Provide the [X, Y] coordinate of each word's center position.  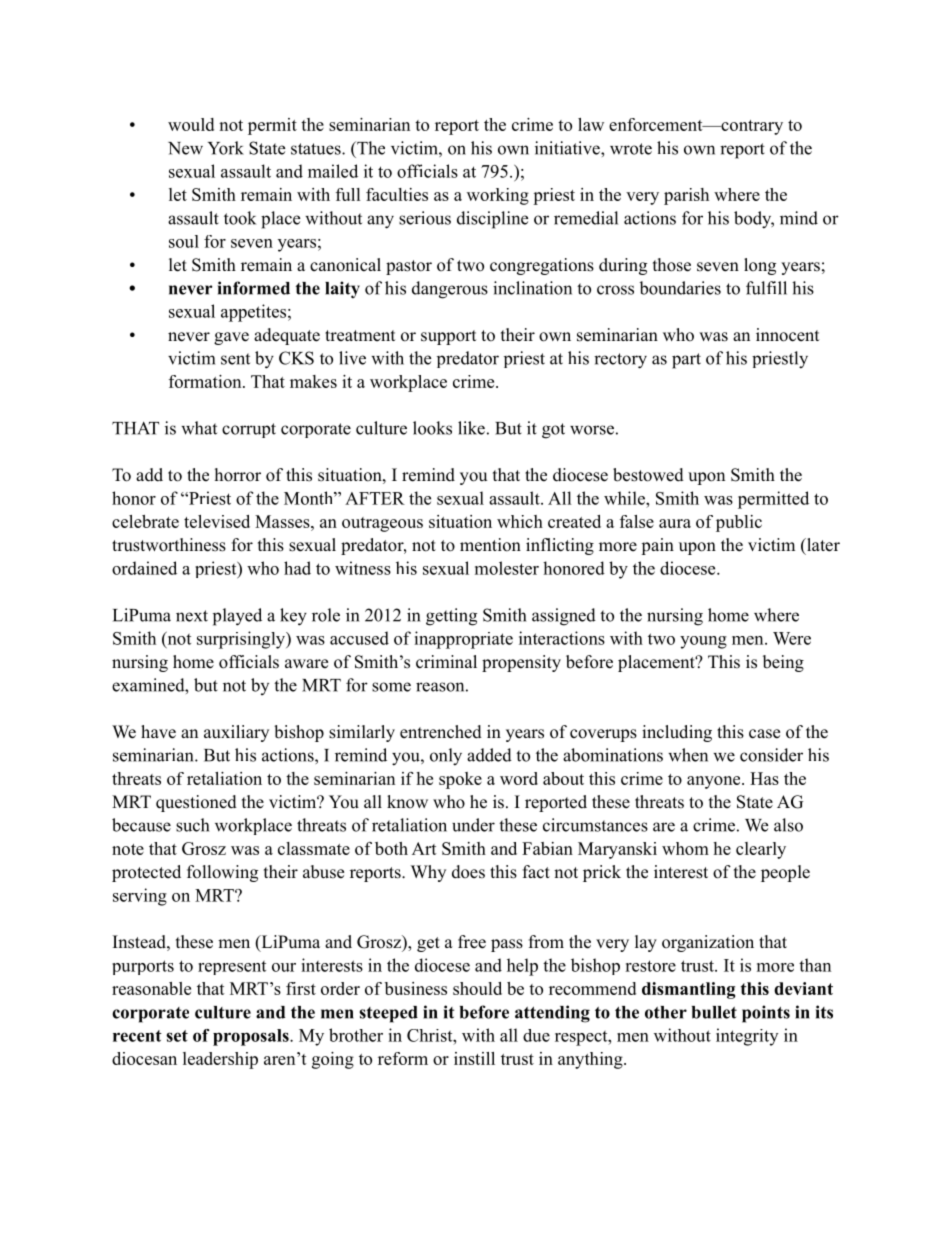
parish [686, 196]
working [498, 196]
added [489, 755]
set [177, 1036]
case [764, 734]
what [199, 428]
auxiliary [236, 733]
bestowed [648, 475]
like [471, 428]
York [226, 148]
